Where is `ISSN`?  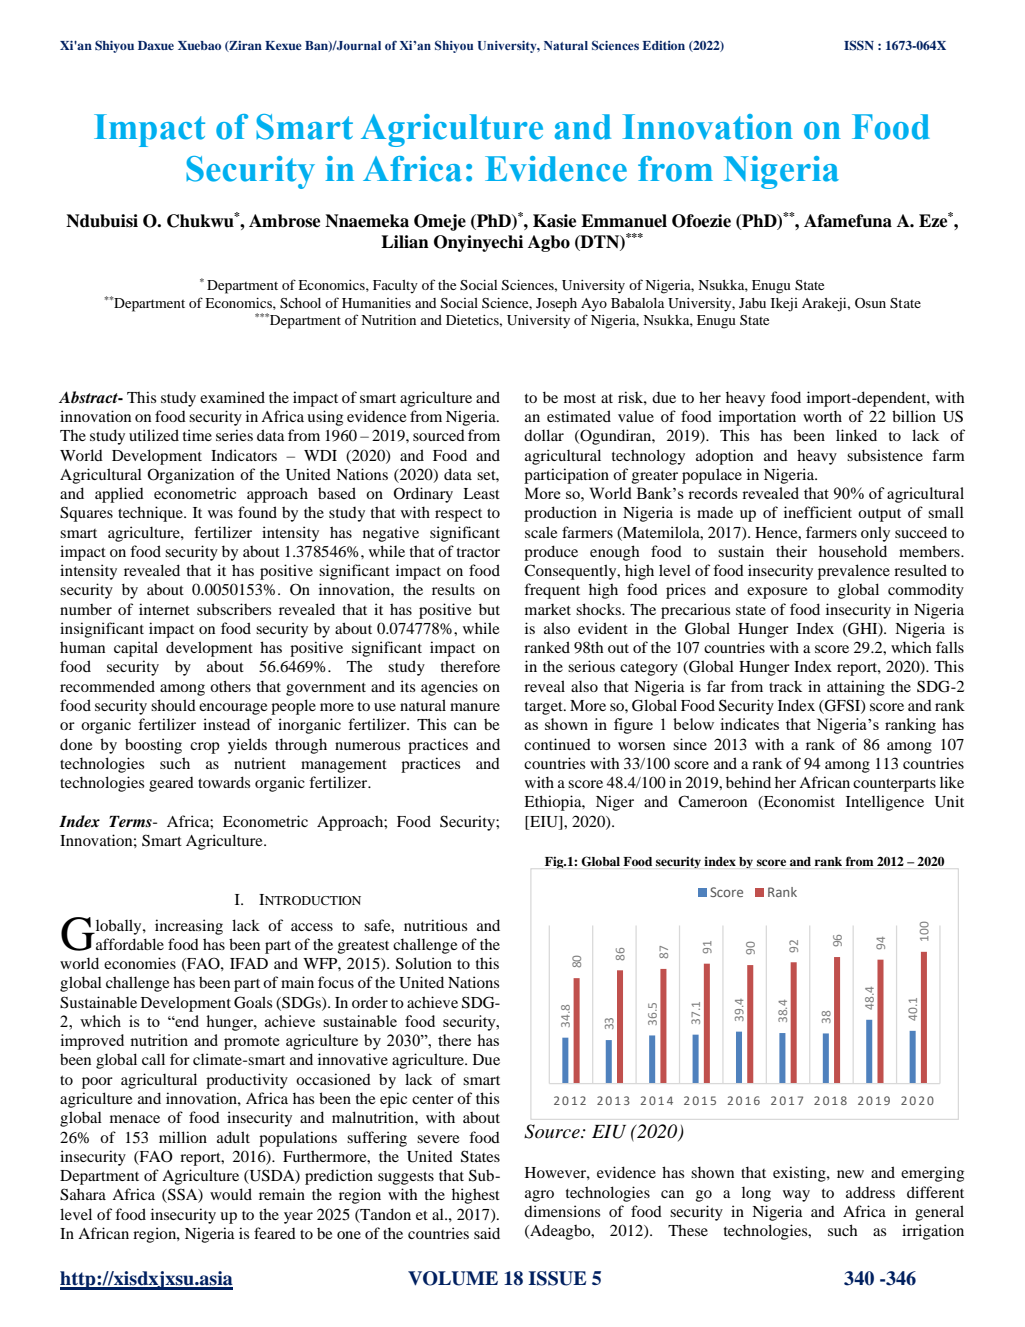
ISSN is located at coordinates (859, 45).
